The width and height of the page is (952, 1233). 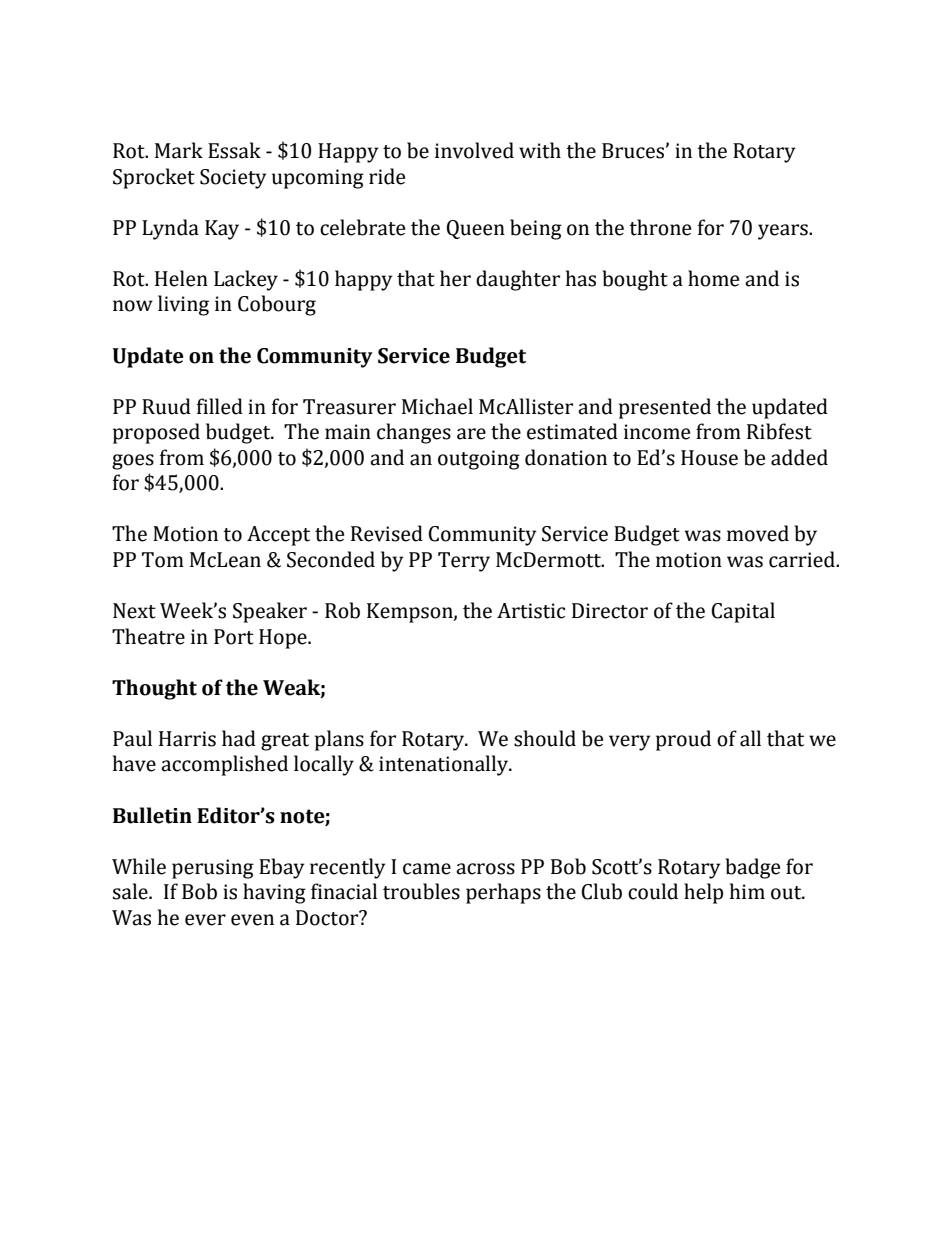 I want to click on Capital, so click(x=743, y=612).
